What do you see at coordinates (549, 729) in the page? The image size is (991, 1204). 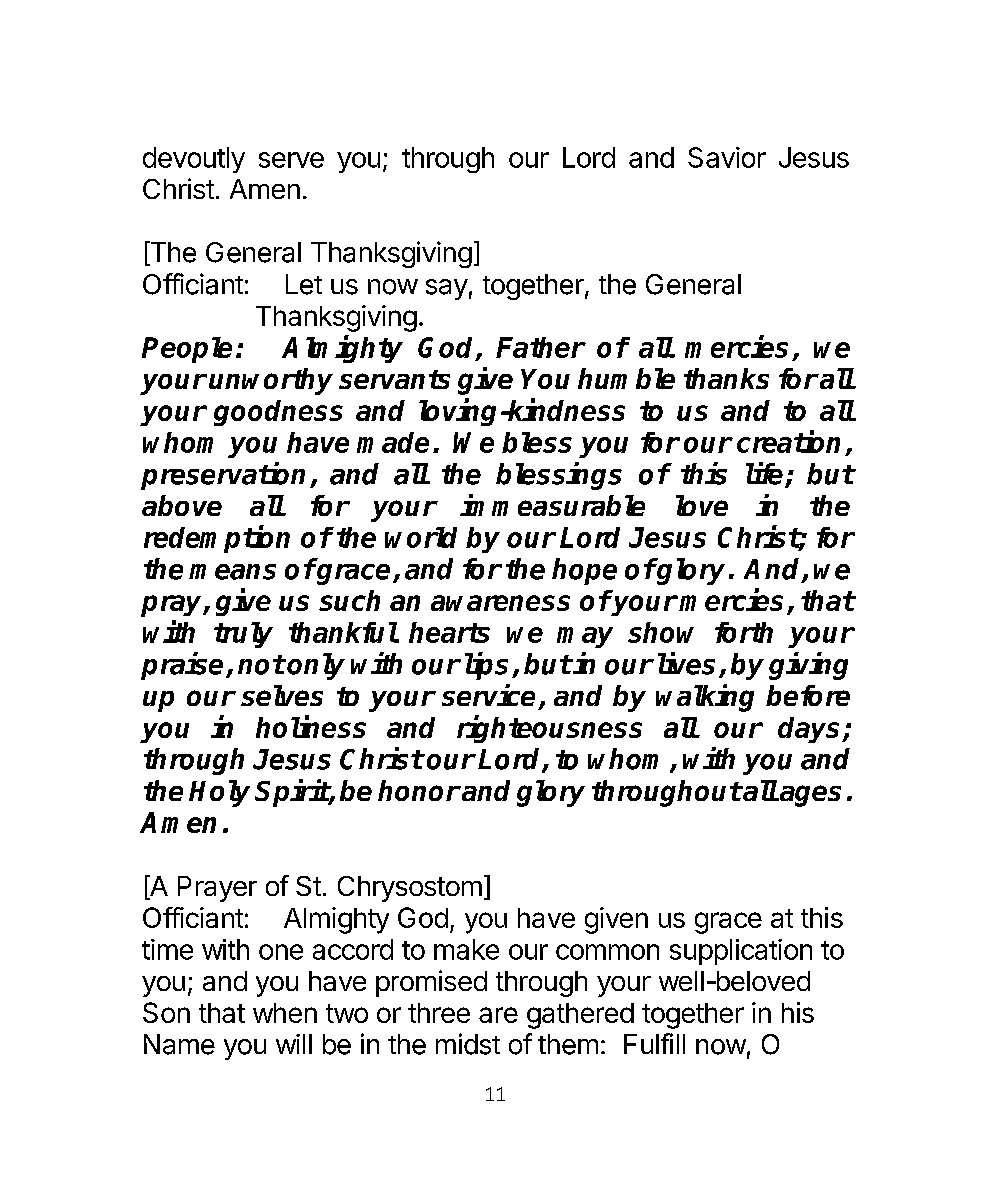 I see `righteousness` at bounding box center [549, 729].
